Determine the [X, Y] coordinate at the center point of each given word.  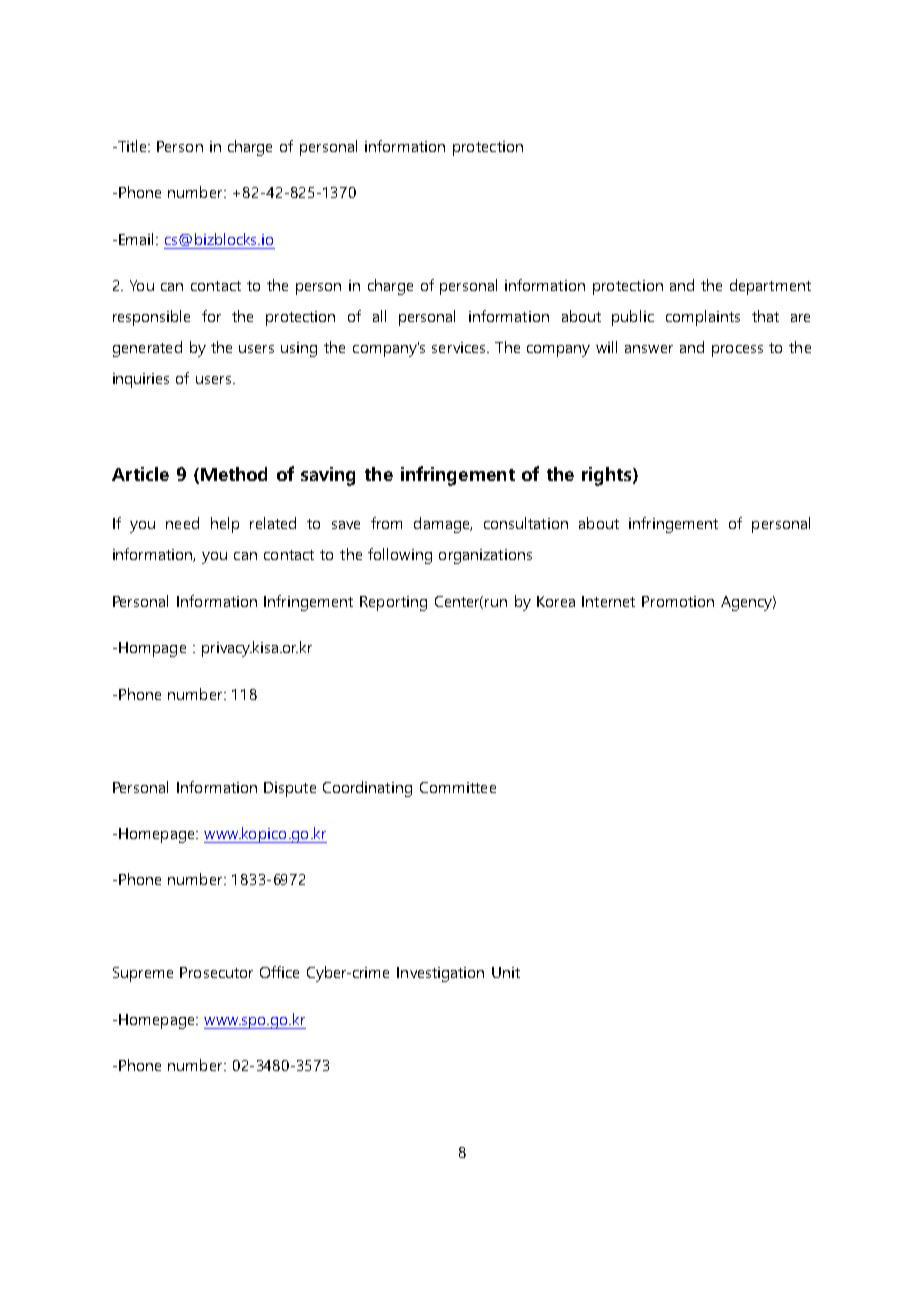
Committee [458, 787]
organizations [485, 556]
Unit [506, 972]
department [770, 287]
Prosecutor [216, 972]
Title [132, 146]
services [460, 347]
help [225, 525]
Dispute [290, 789]
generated [147, 349]
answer [649, 349]
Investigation [440, 974]
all [379, 316]
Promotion [678, 601]
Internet [608, 601]
